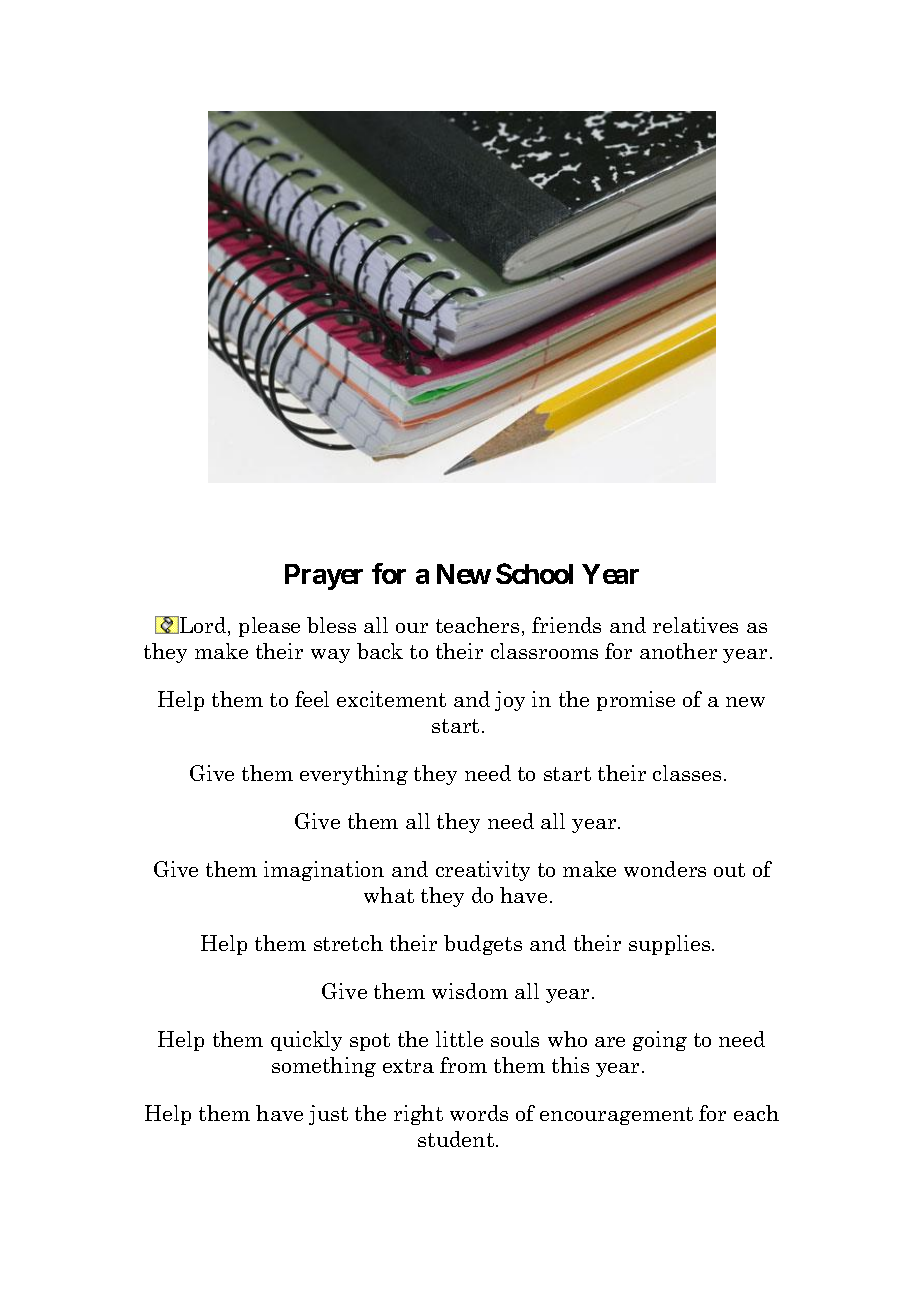  What do you see at coordinates (348, 943) in the screenshot?
I see `stretch` at bounding box center [348, 943].
